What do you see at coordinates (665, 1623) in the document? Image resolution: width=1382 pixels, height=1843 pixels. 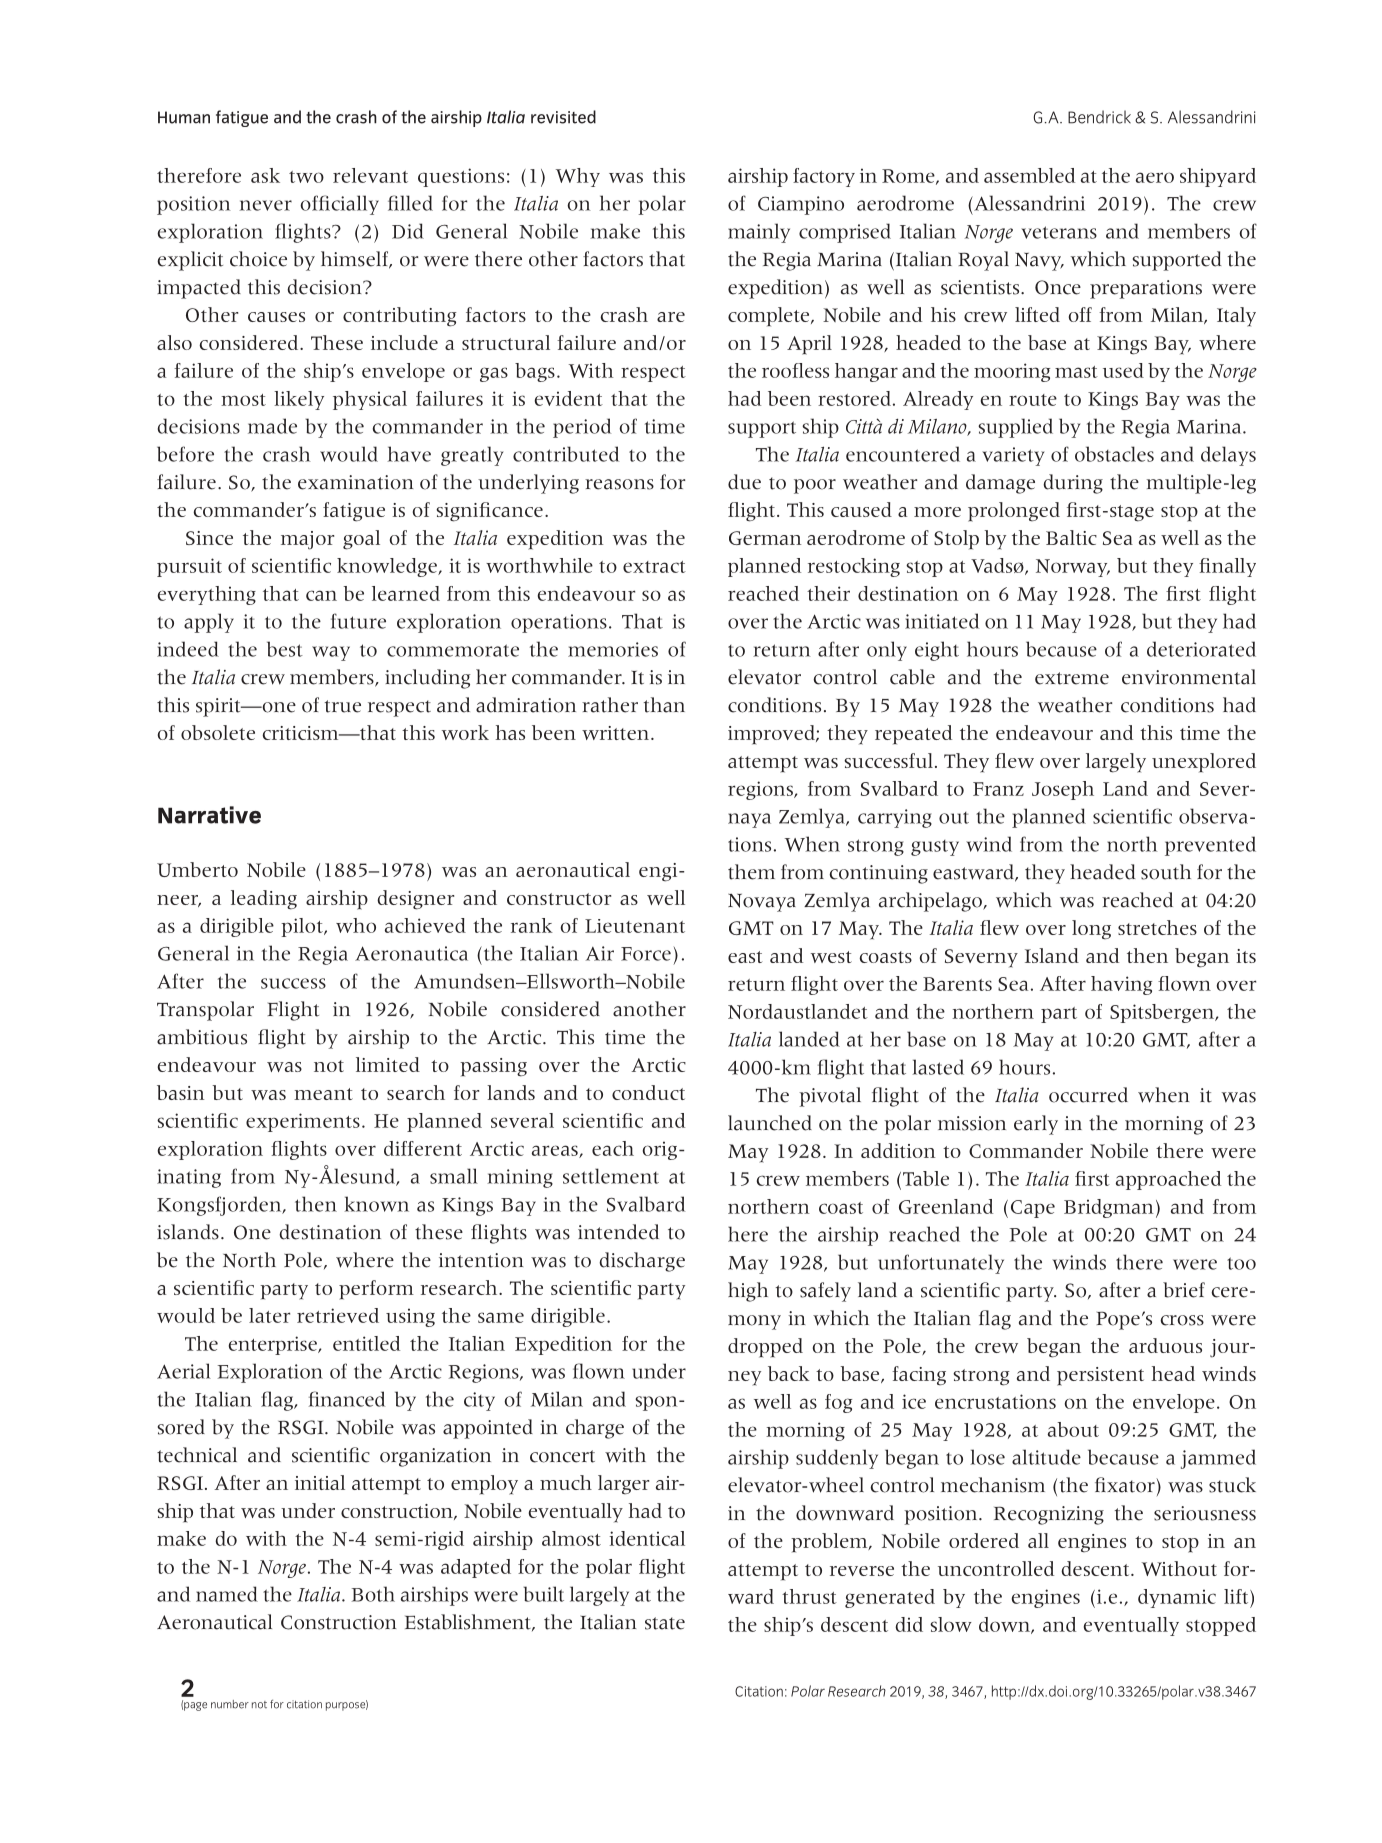 I see `state` at bounding box center [665, 1623].
